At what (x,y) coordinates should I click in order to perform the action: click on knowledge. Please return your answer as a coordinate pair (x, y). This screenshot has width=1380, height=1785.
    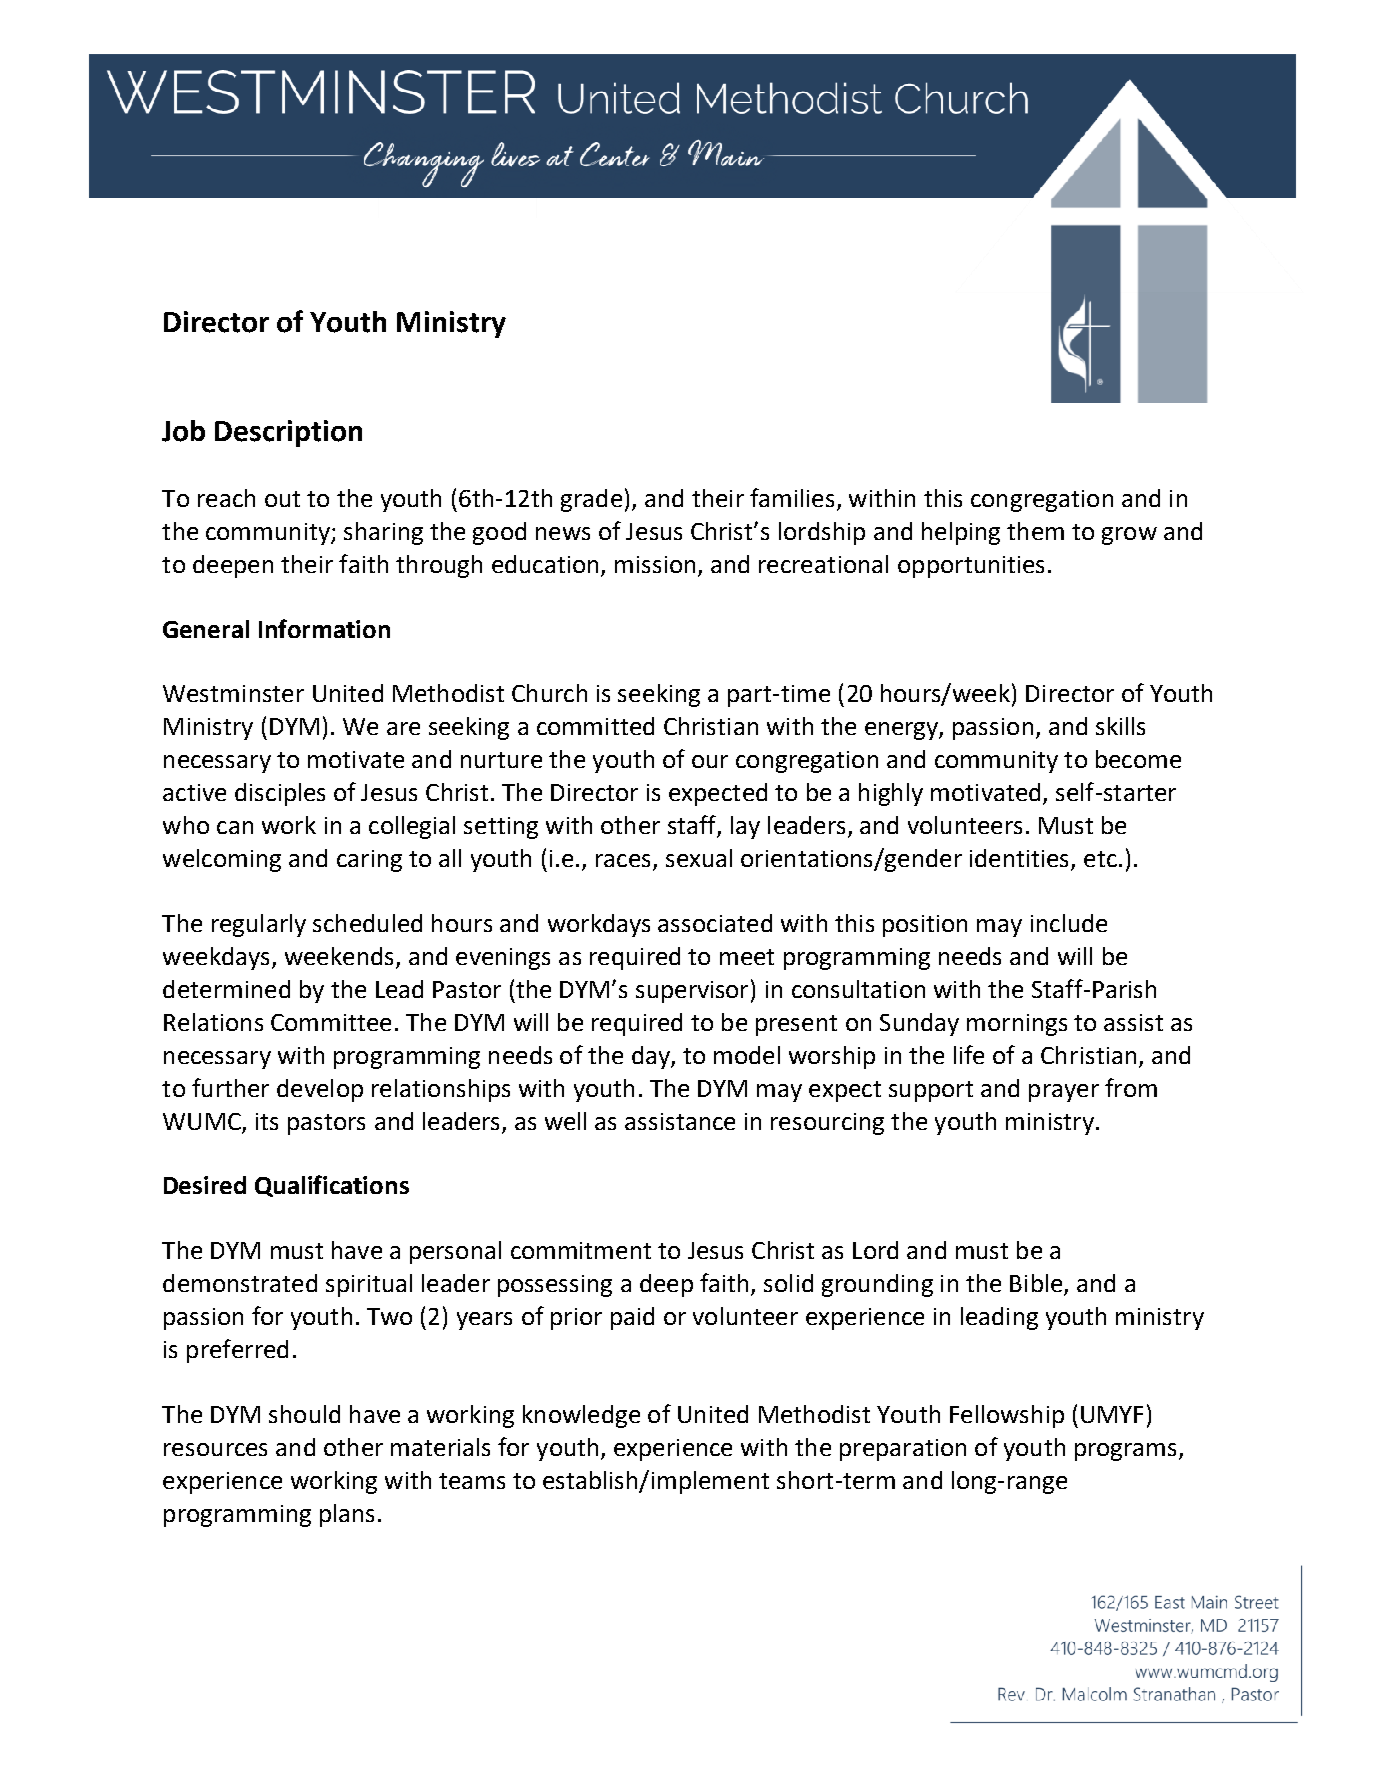
    Looking at the image, I should click on (581, 1416).
